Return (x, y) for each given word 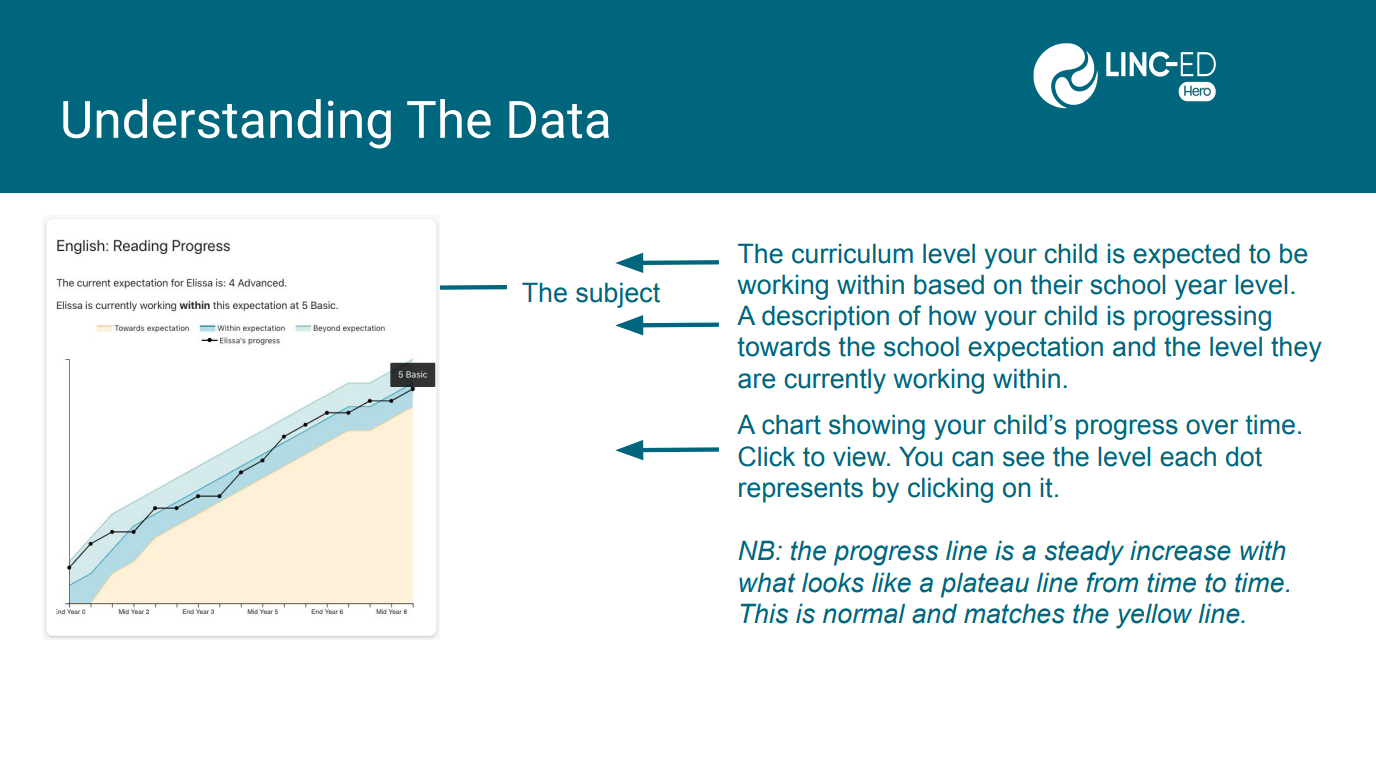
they (1296, 349)
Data (559, 120)
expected (1186, 256)
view (860, 457)
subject (618, 295)
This (764, 614)
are (756, 381)
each (1188, 457)
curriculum (852, 254)
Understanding (227, 124)
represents (801, 490)
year (1201, 289)
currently (835, 381)
